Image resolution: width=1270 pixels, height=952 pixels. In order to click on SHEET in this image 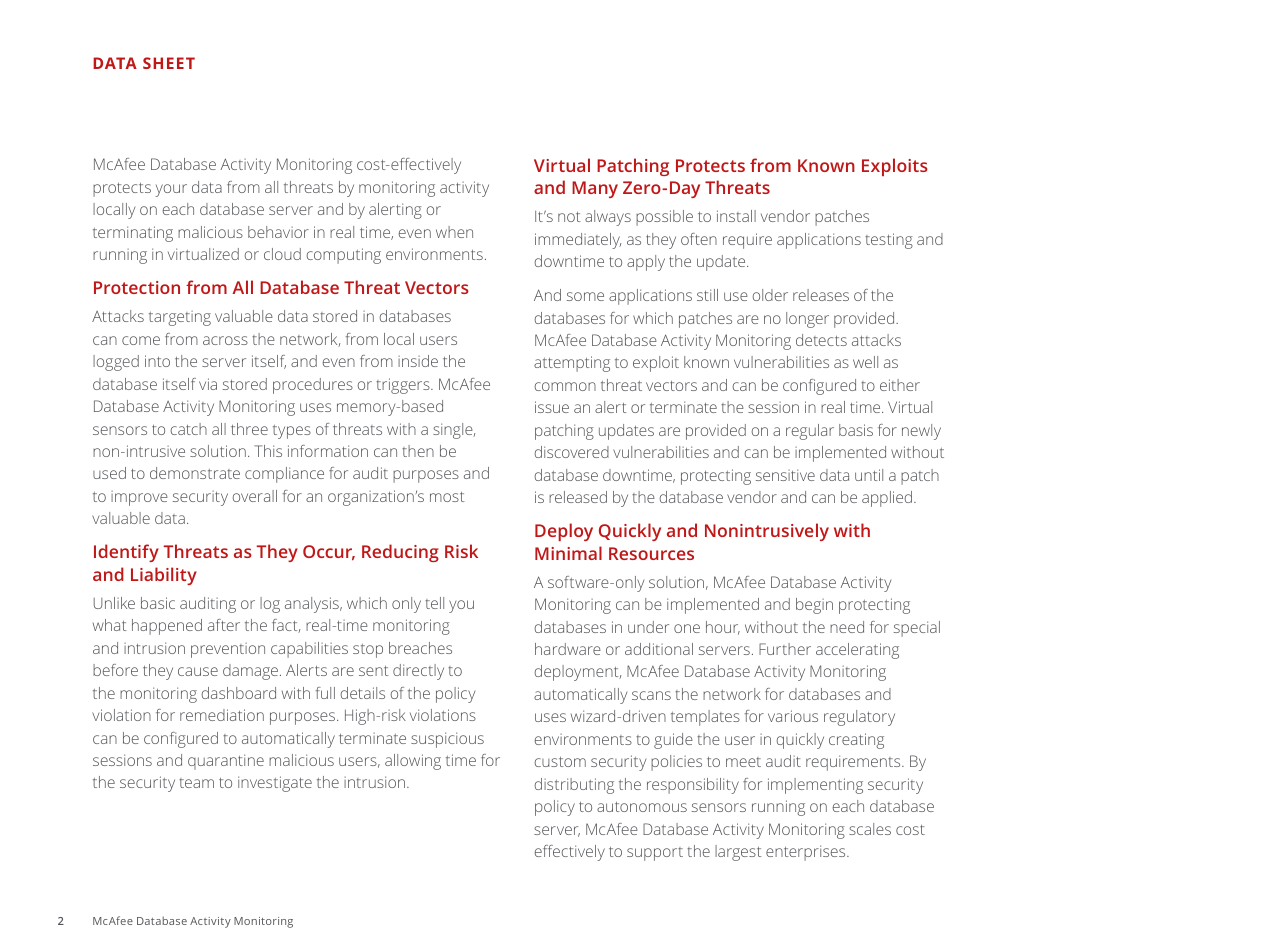, I will do `click(169, 63)`.
